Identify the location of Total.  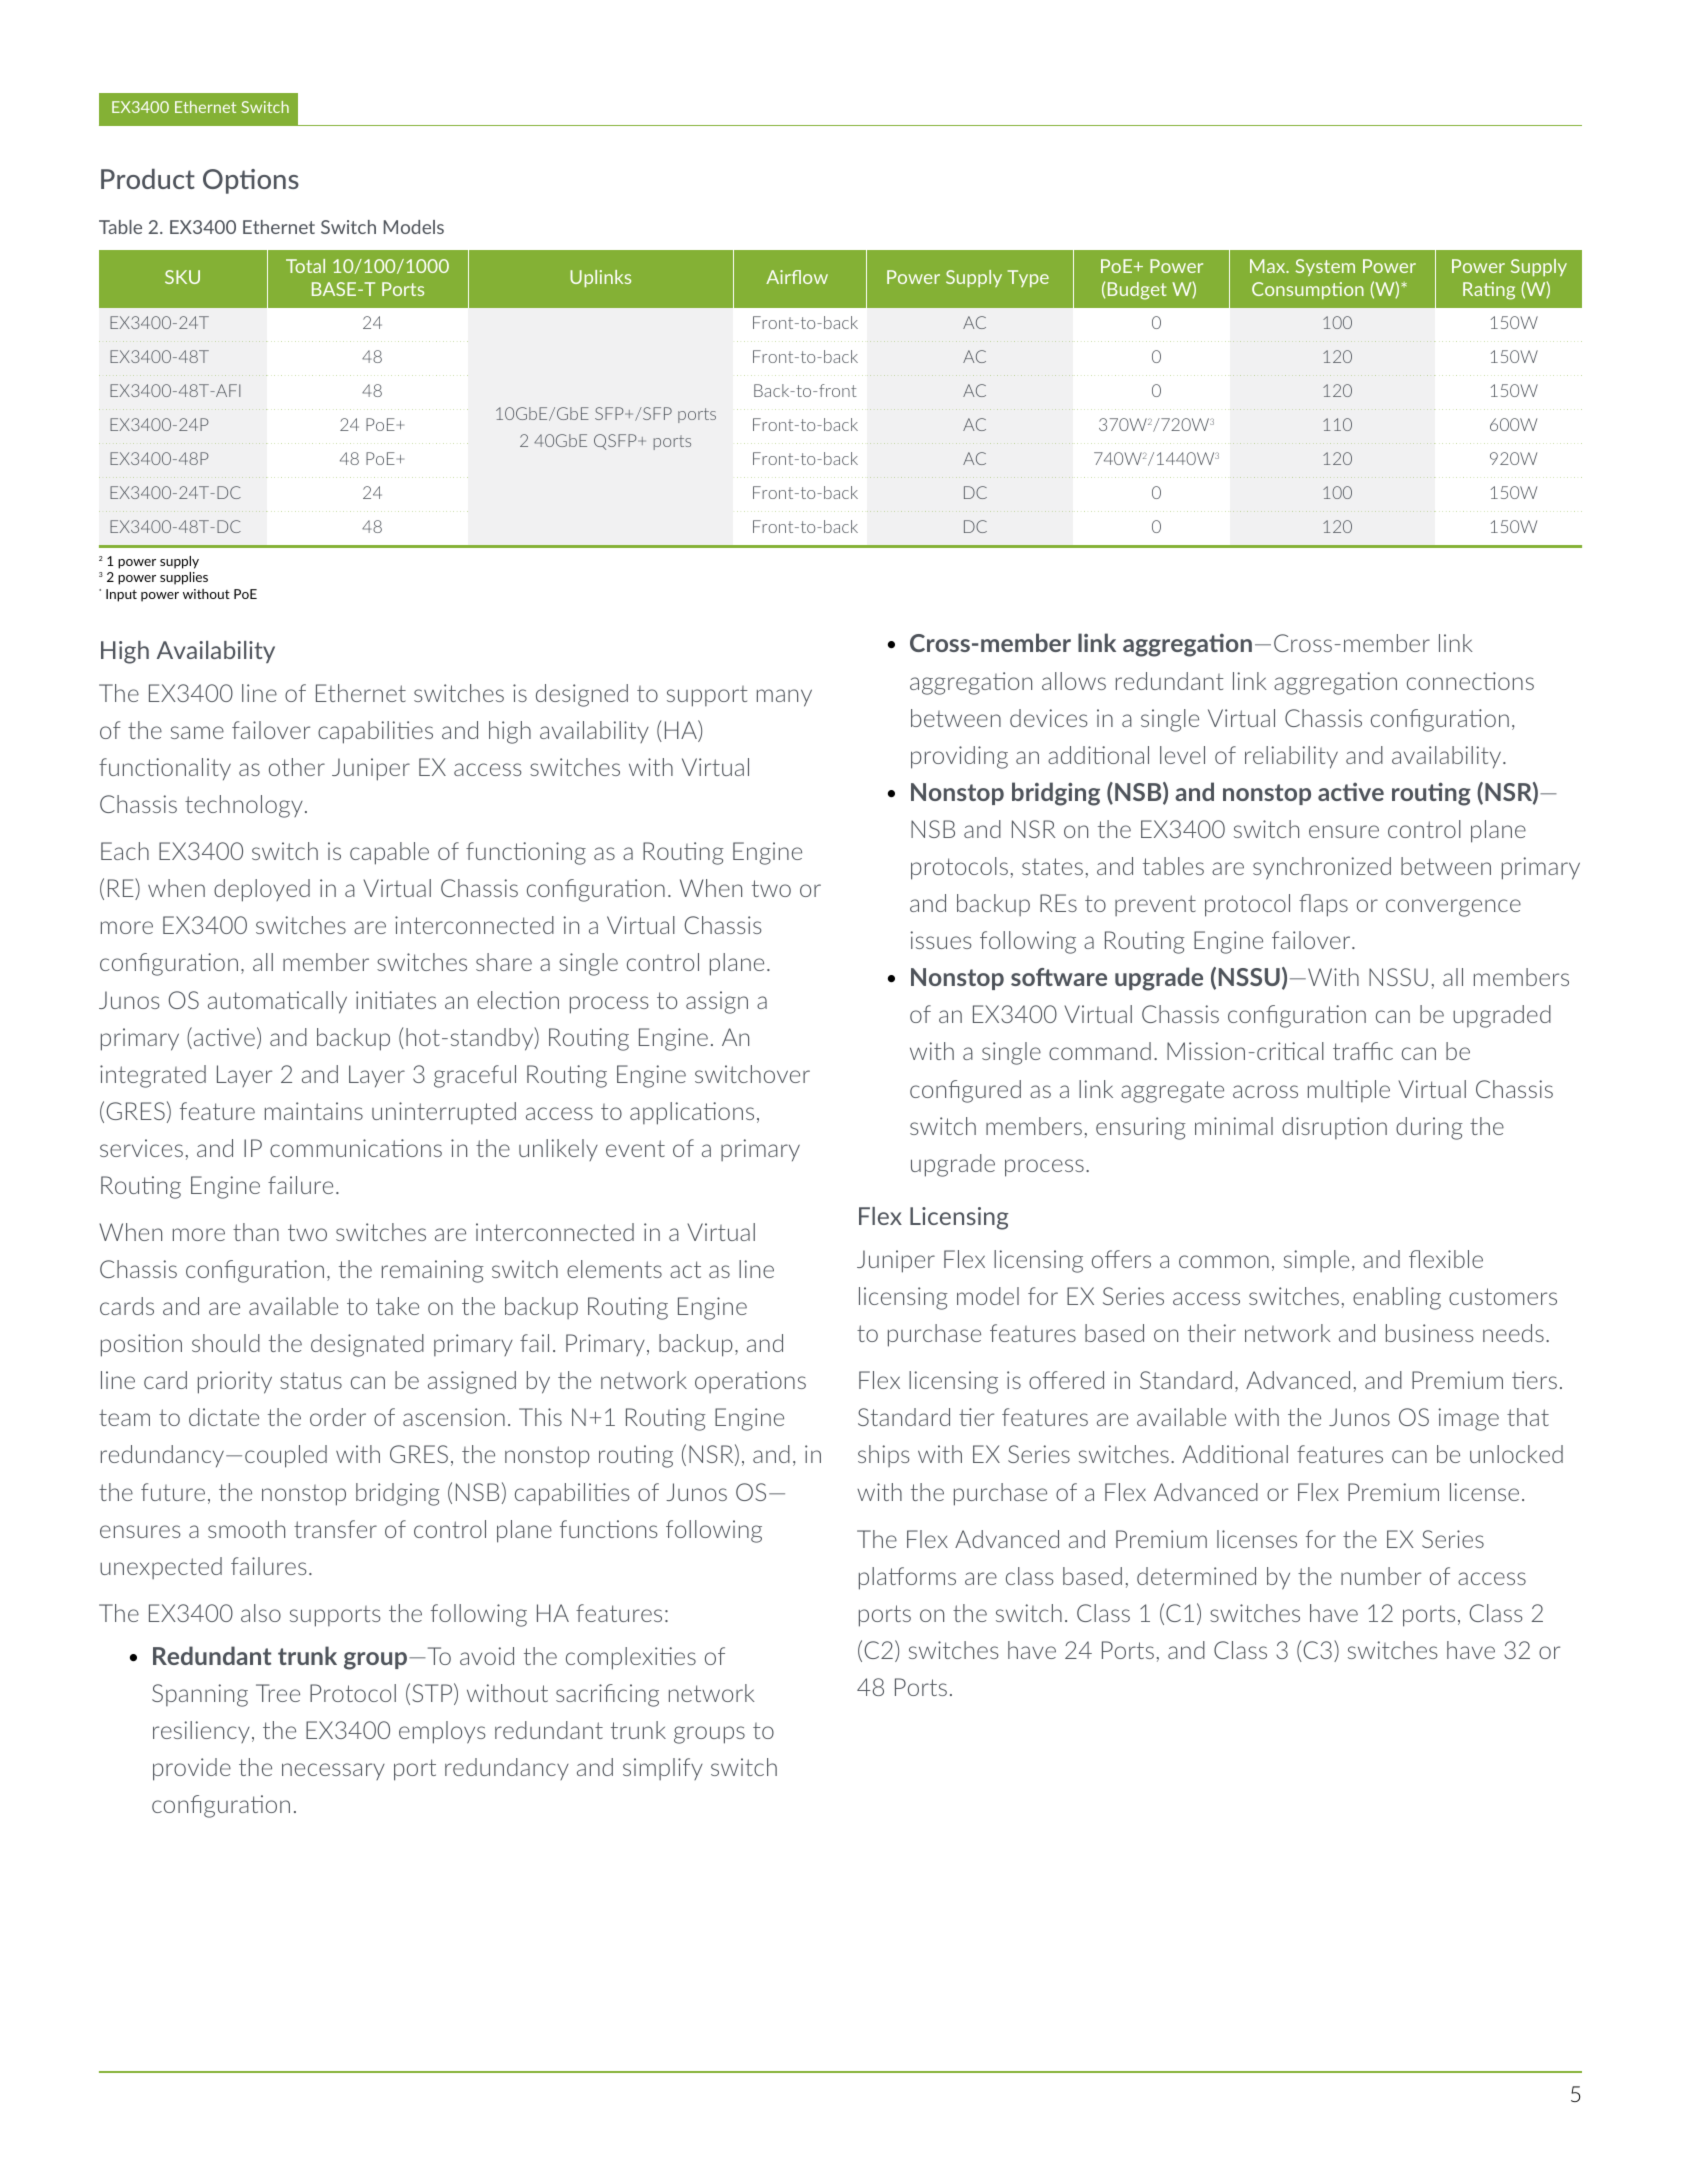
(305, 266).
